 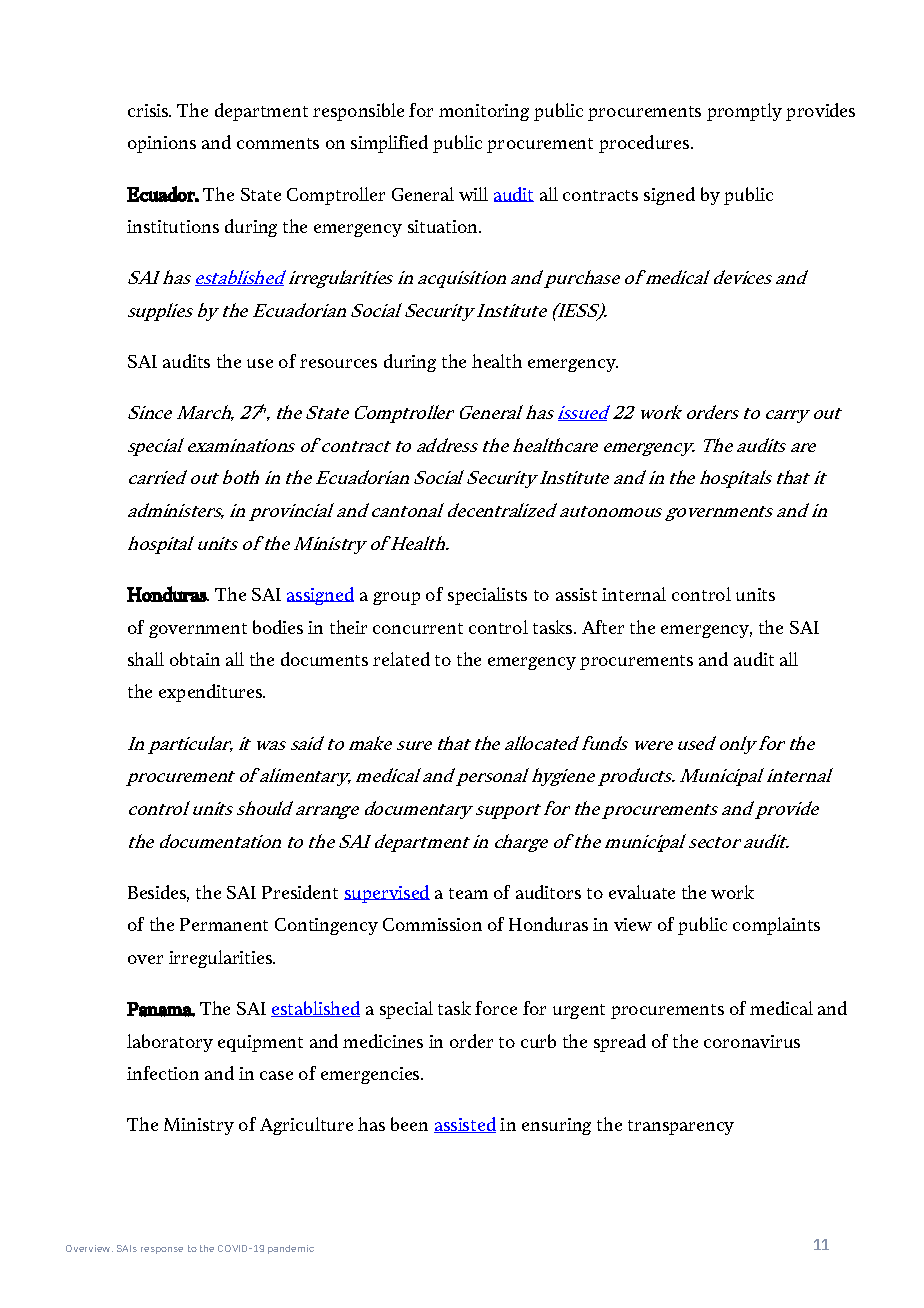 I want to click on team, so click(x=468, y=893).
